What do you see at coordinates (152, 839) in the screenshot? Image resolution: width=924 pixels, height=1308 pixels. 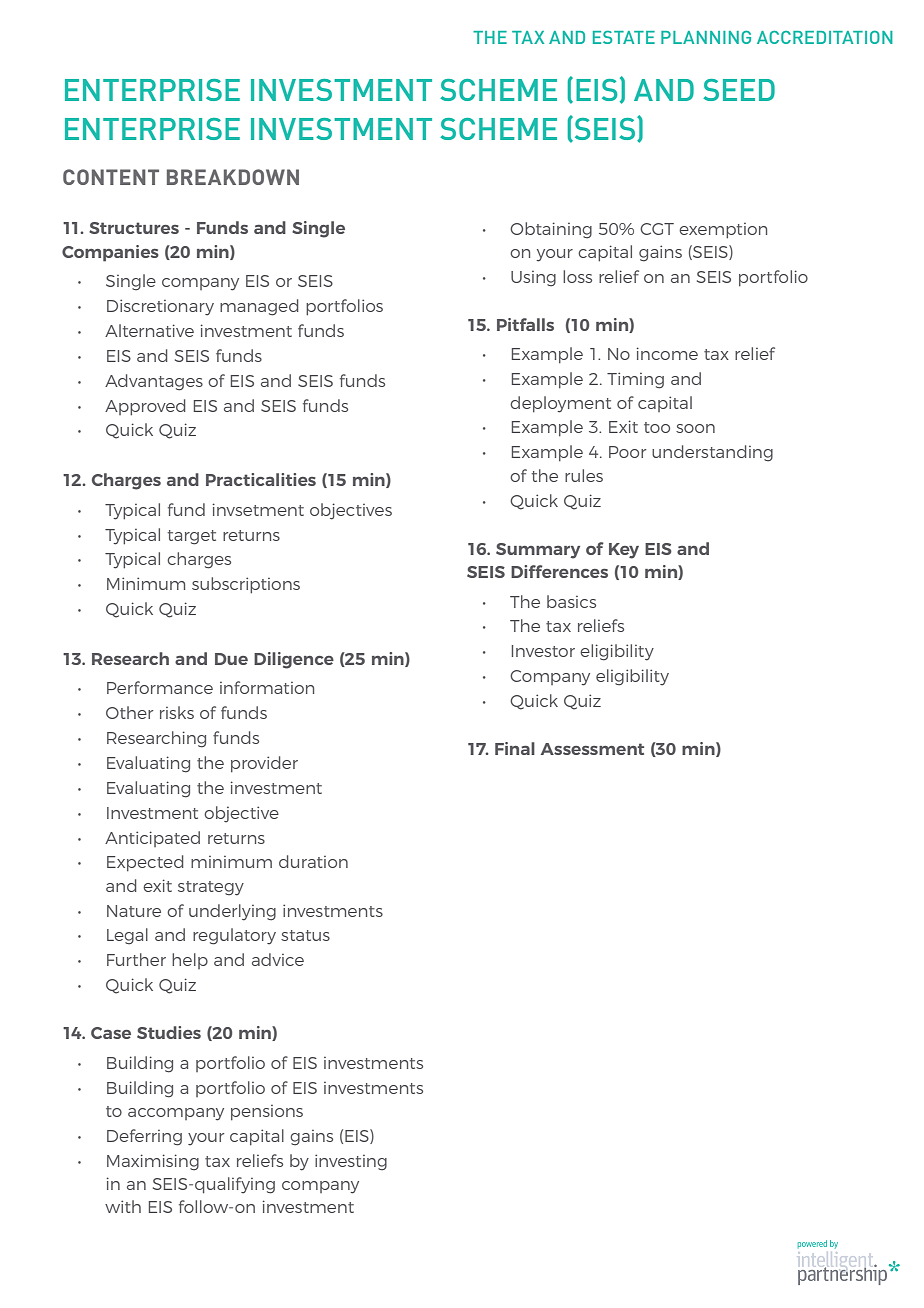 I see `Anticipated` at bounding box center [152, 839].
